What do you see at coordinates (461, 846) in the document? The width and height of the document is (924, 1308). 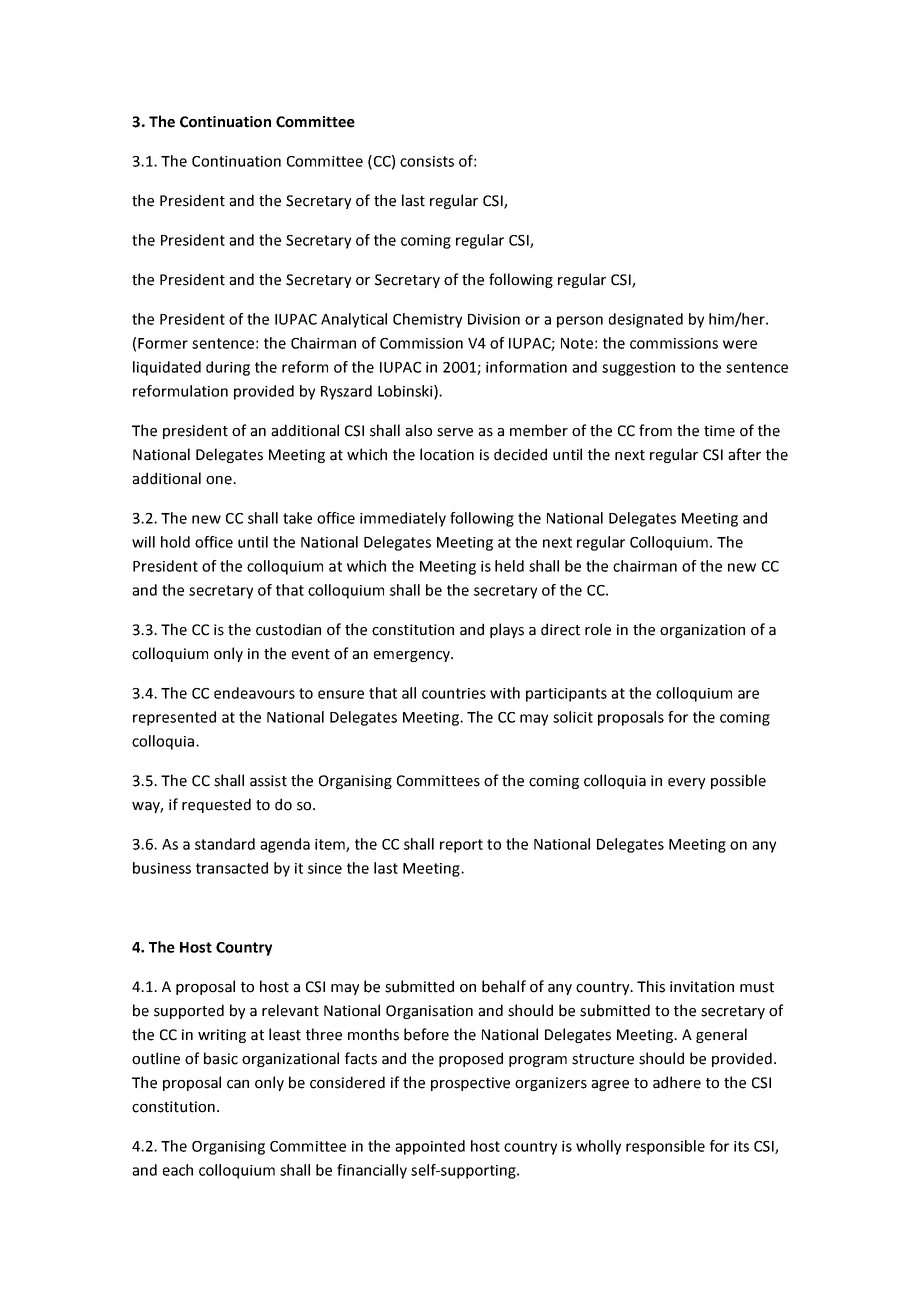 I see `report` at bounding box center [461, 846].
